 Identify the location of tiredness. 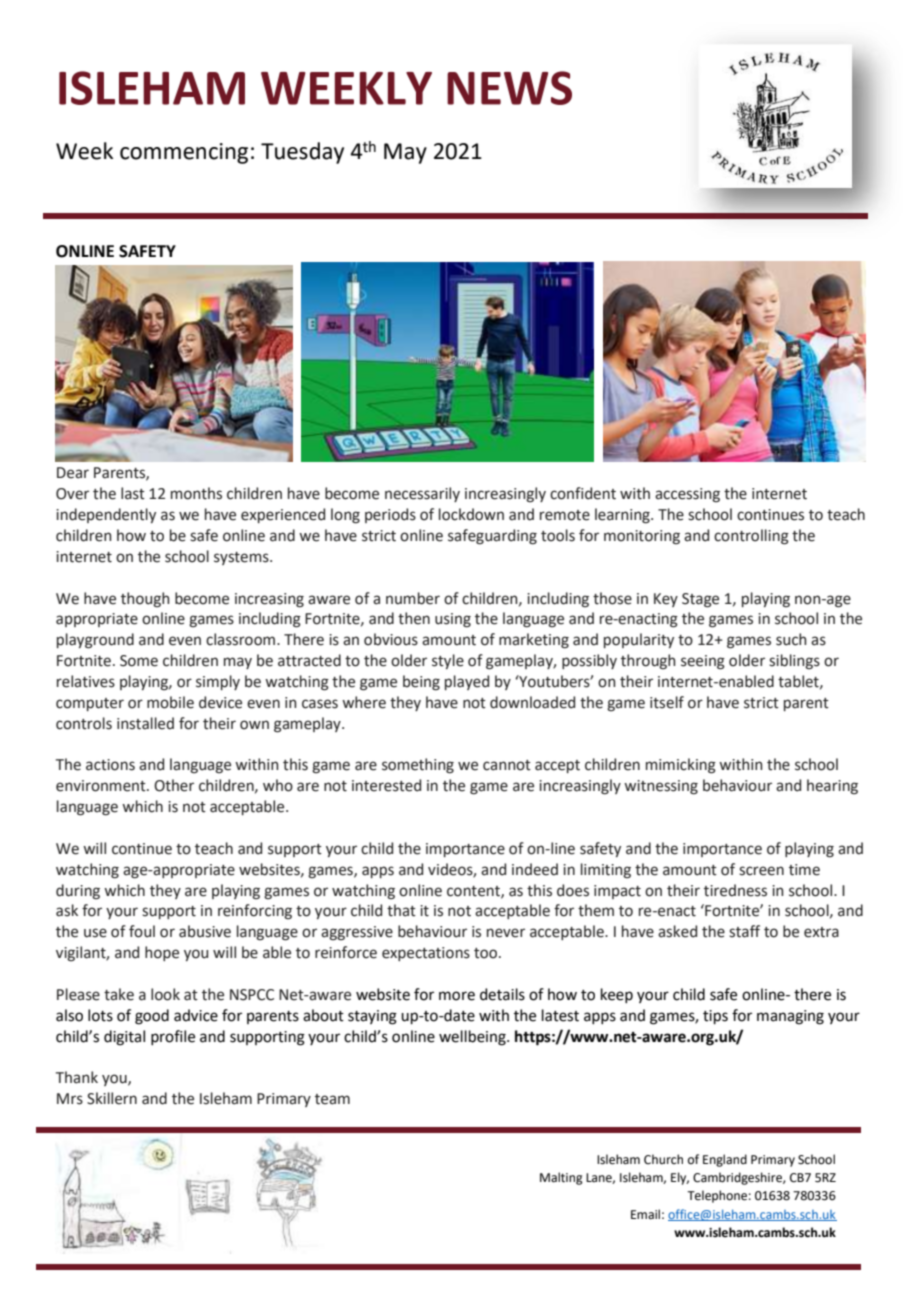
(735, 890).
